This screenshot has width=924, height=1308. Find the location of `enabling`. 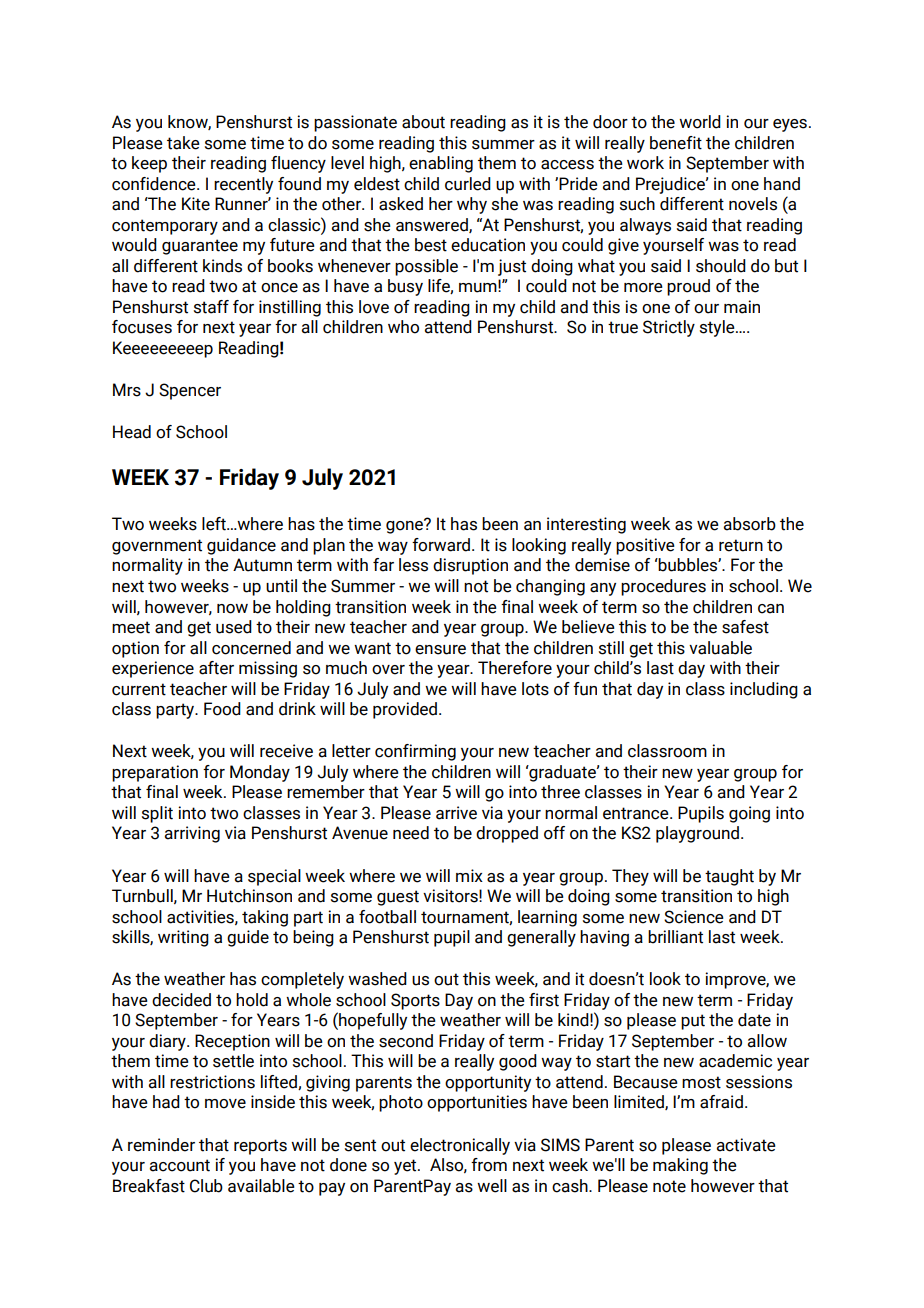

enabling is located at coordinates (441, 164).
